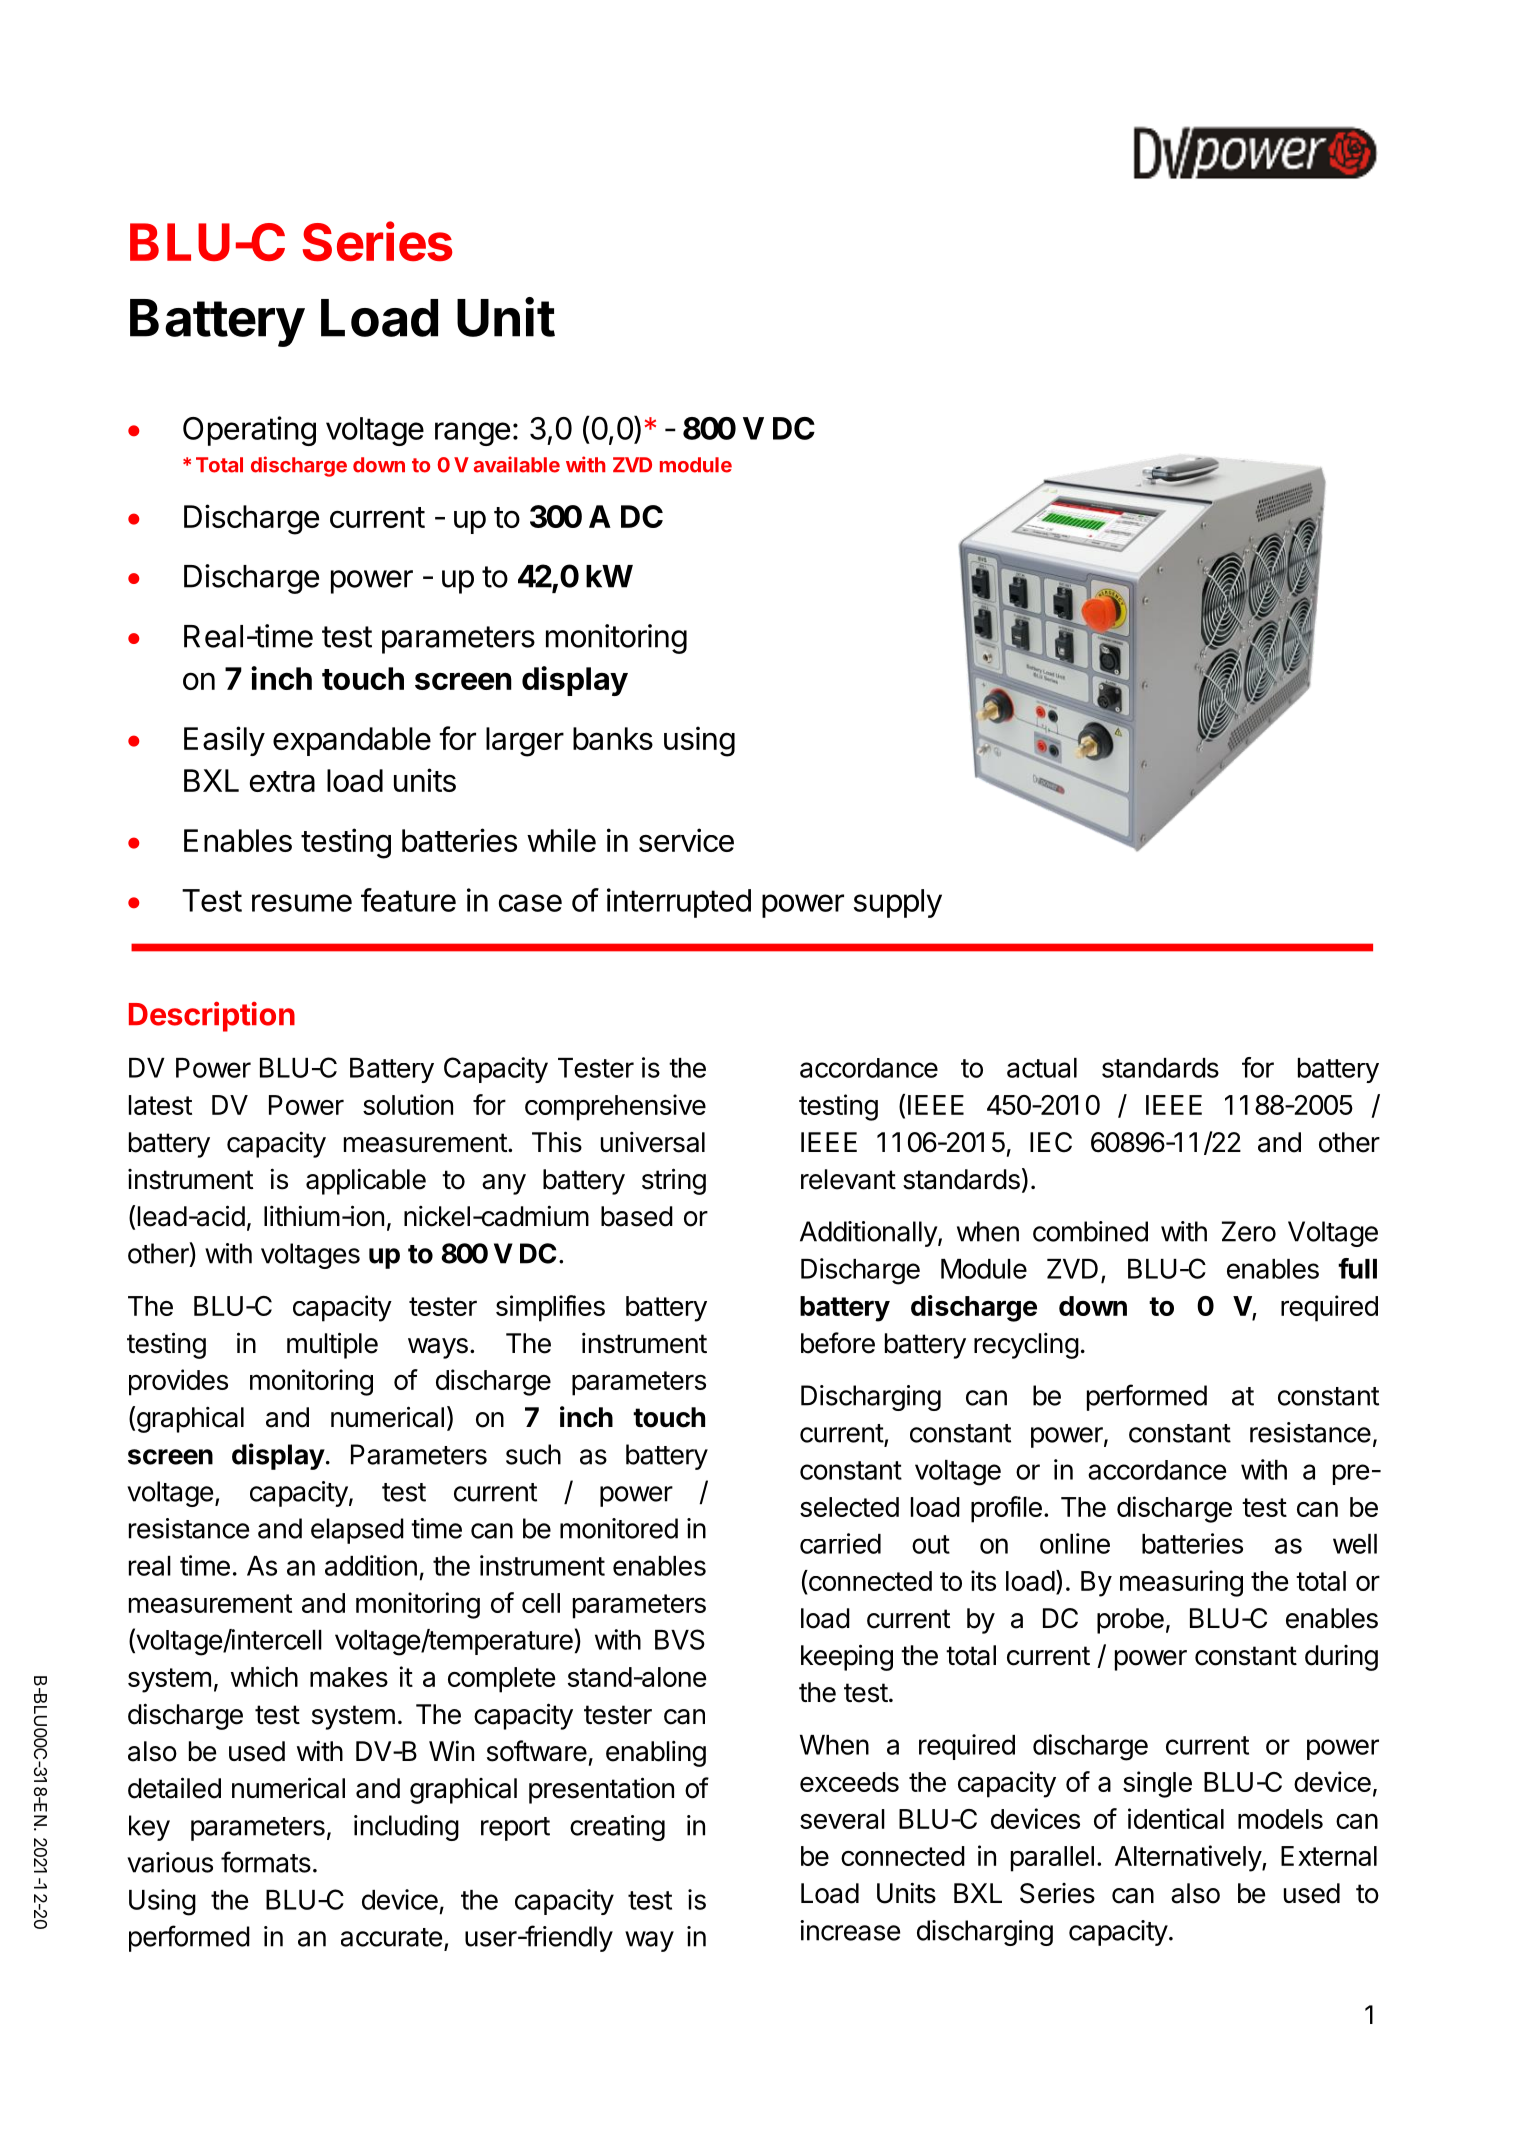  I want to click on Operating, so click(249, 431).
